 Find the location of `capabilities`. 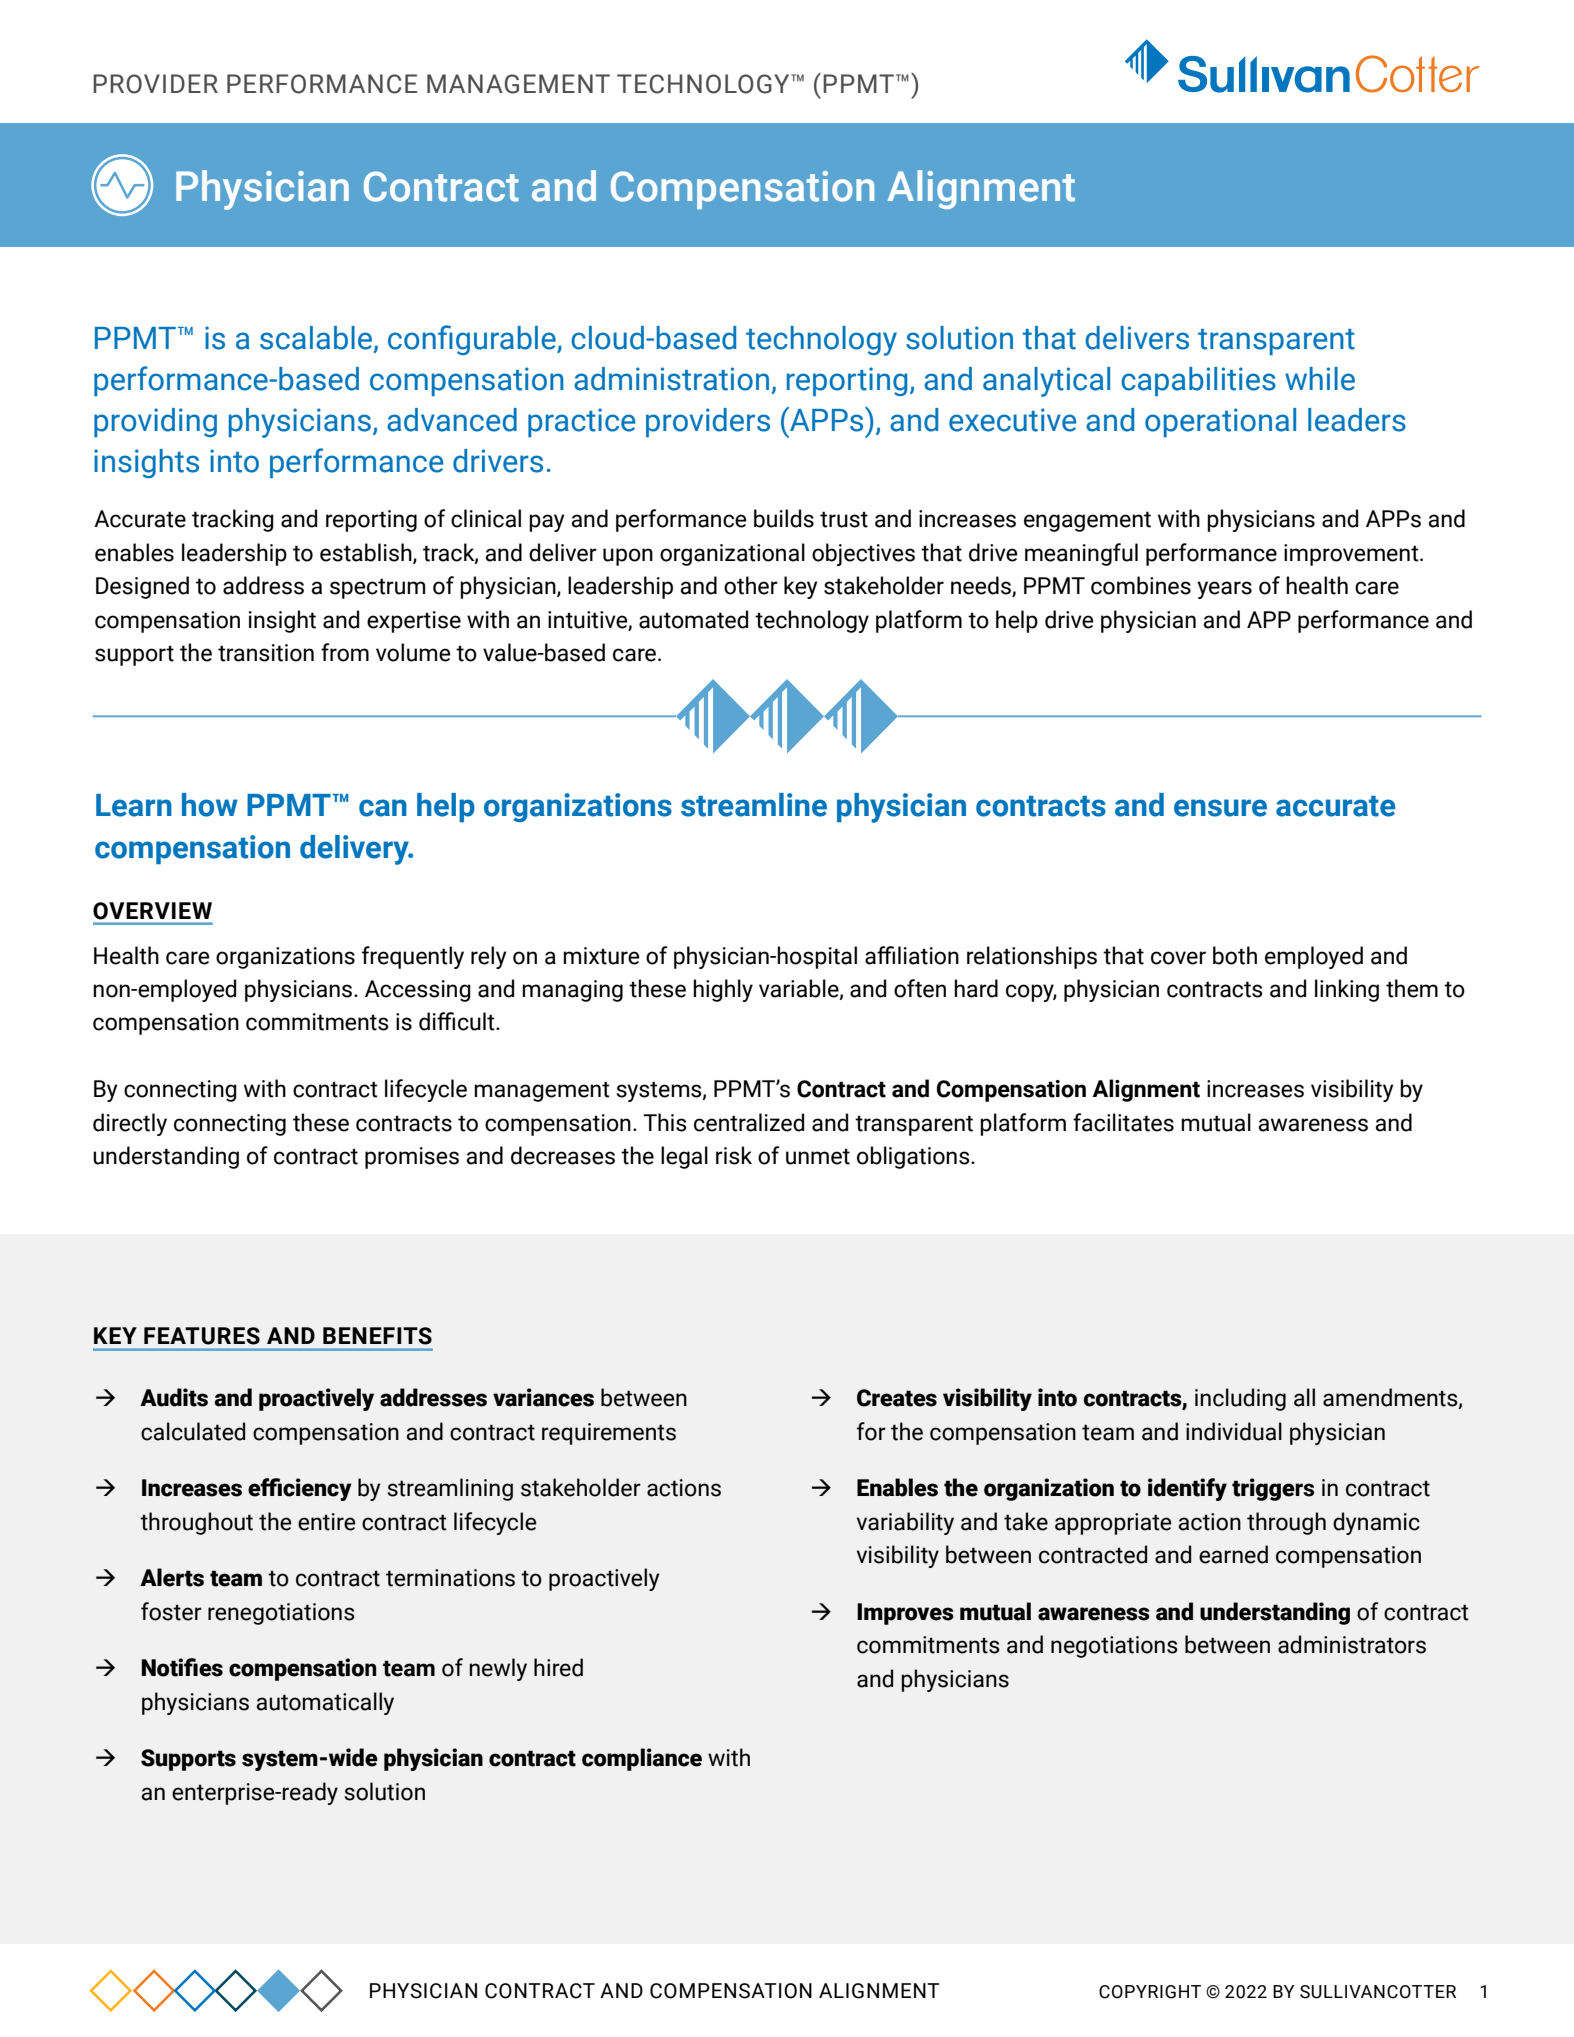

capabilities is located at coordinates (1198, 381).
